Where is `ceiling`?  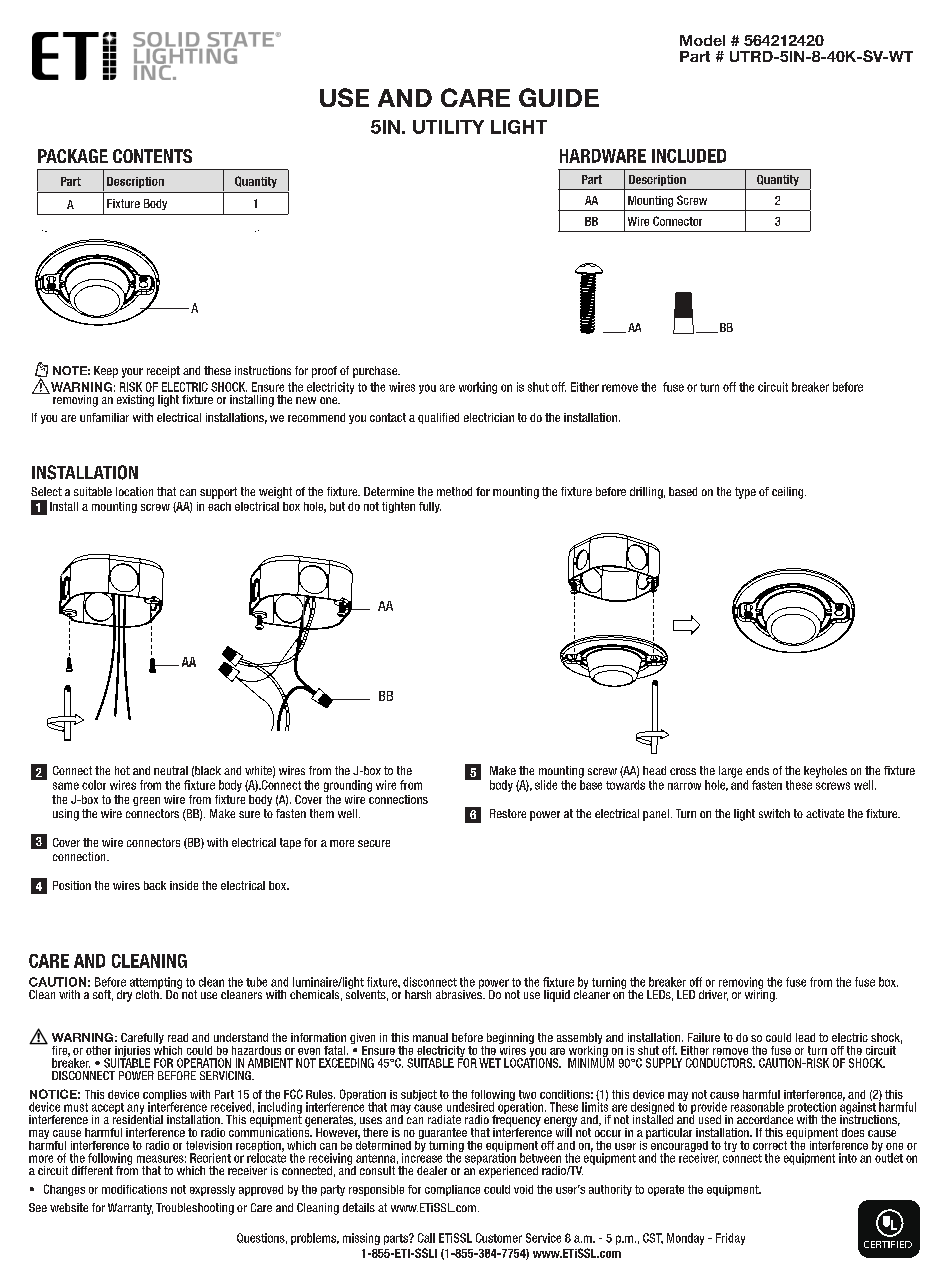
ceiling is located at coordinates (789, 493).
